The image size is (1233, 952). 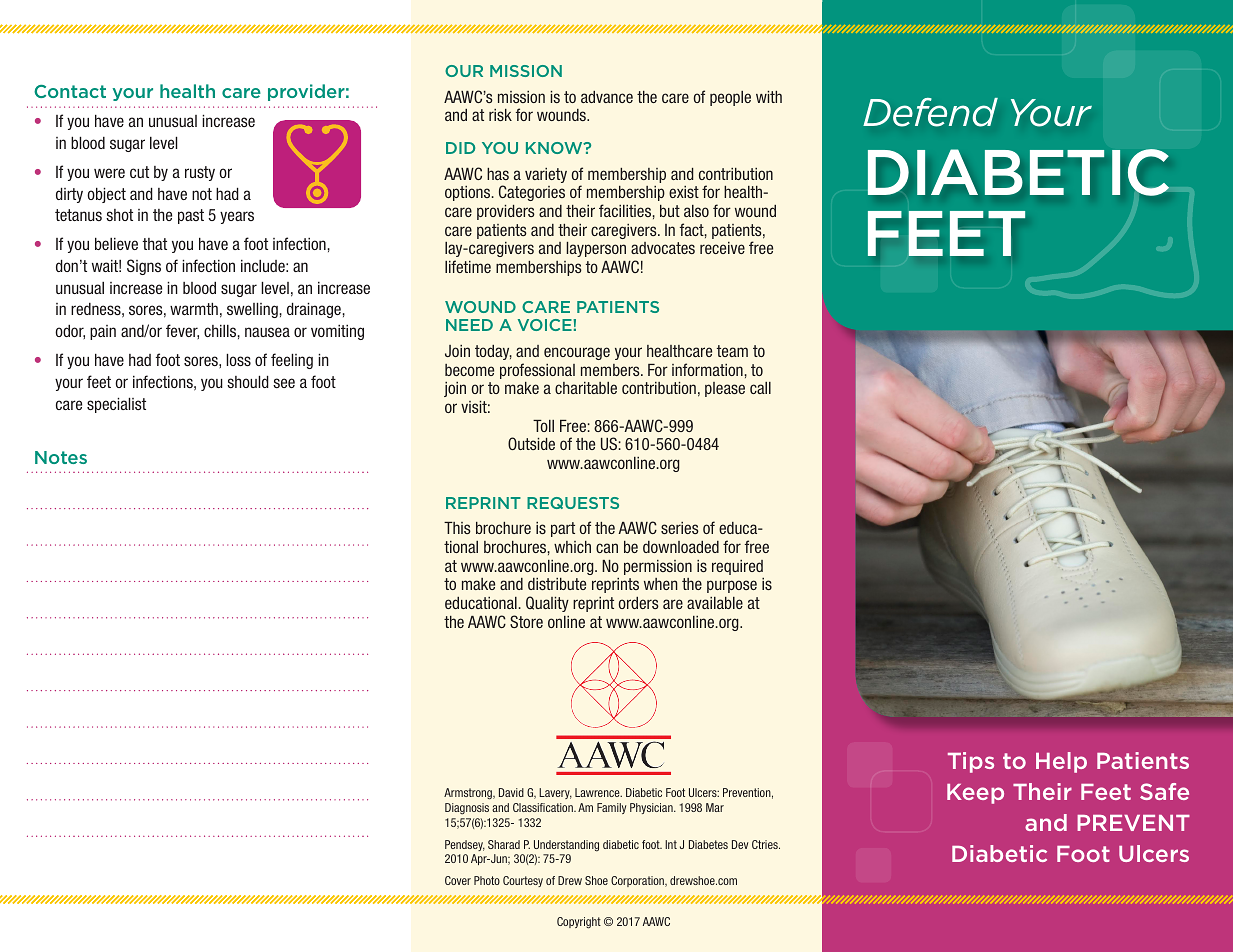 What do you see at coordinates (607, 97) in the document?
I see `advance` at bounding box center [607, 97].
